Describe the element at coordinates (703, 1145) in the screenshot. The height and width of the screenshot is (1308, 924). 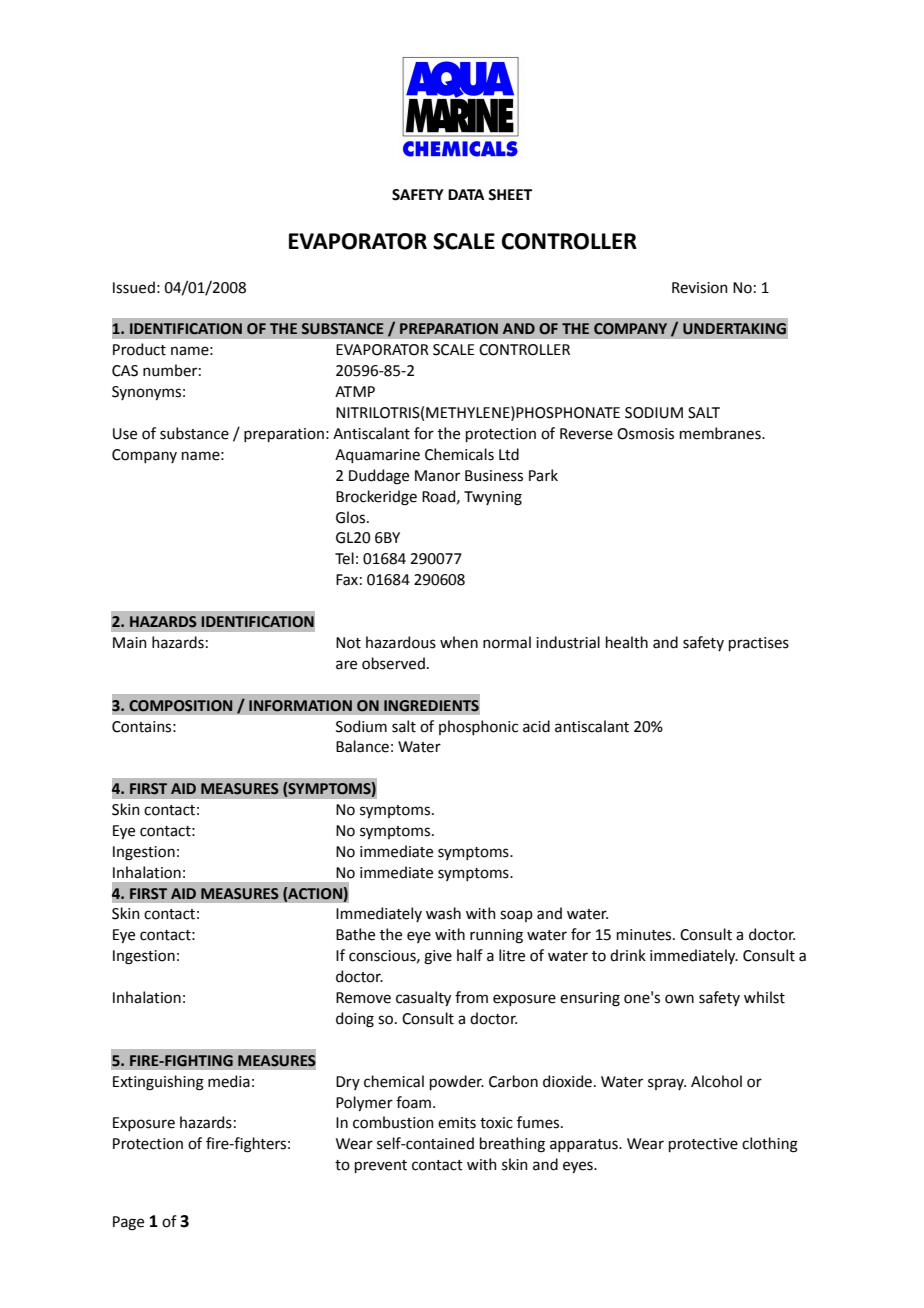
I see `protective` at that location.
